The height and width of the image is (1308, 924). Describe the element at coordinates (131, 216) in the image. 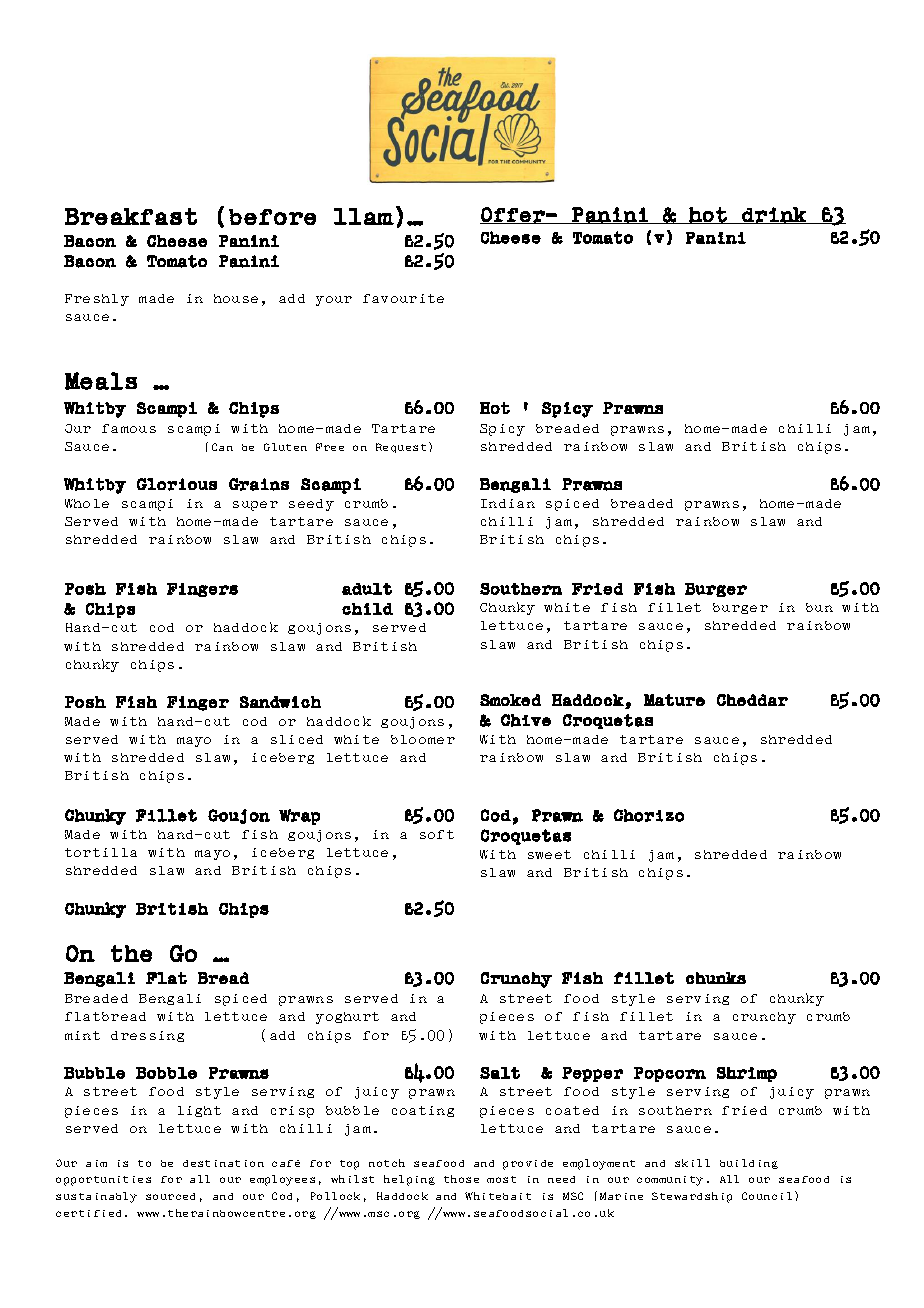

I see `Breakfast` at that location.
